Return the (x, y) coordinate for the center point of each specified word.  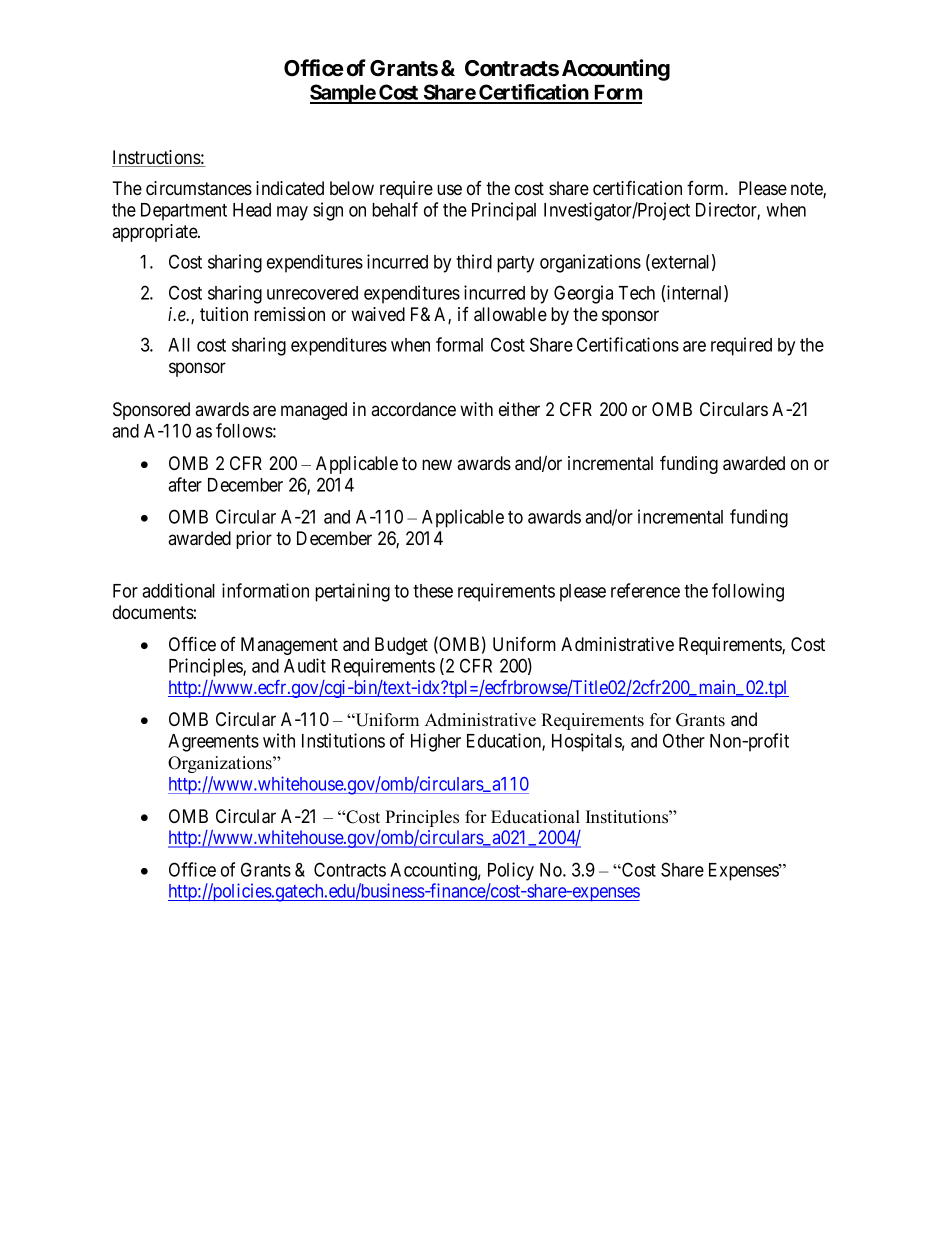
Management (289, 646)
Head (252, 210)
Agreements (213, 743)
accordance (413, 409)
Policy (511, 871)
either (519, 409)
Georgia (583, 294)
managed (314, 411)
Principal (504, 211)
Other (684, 740)
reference (645, 590)
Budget (401, 646)
